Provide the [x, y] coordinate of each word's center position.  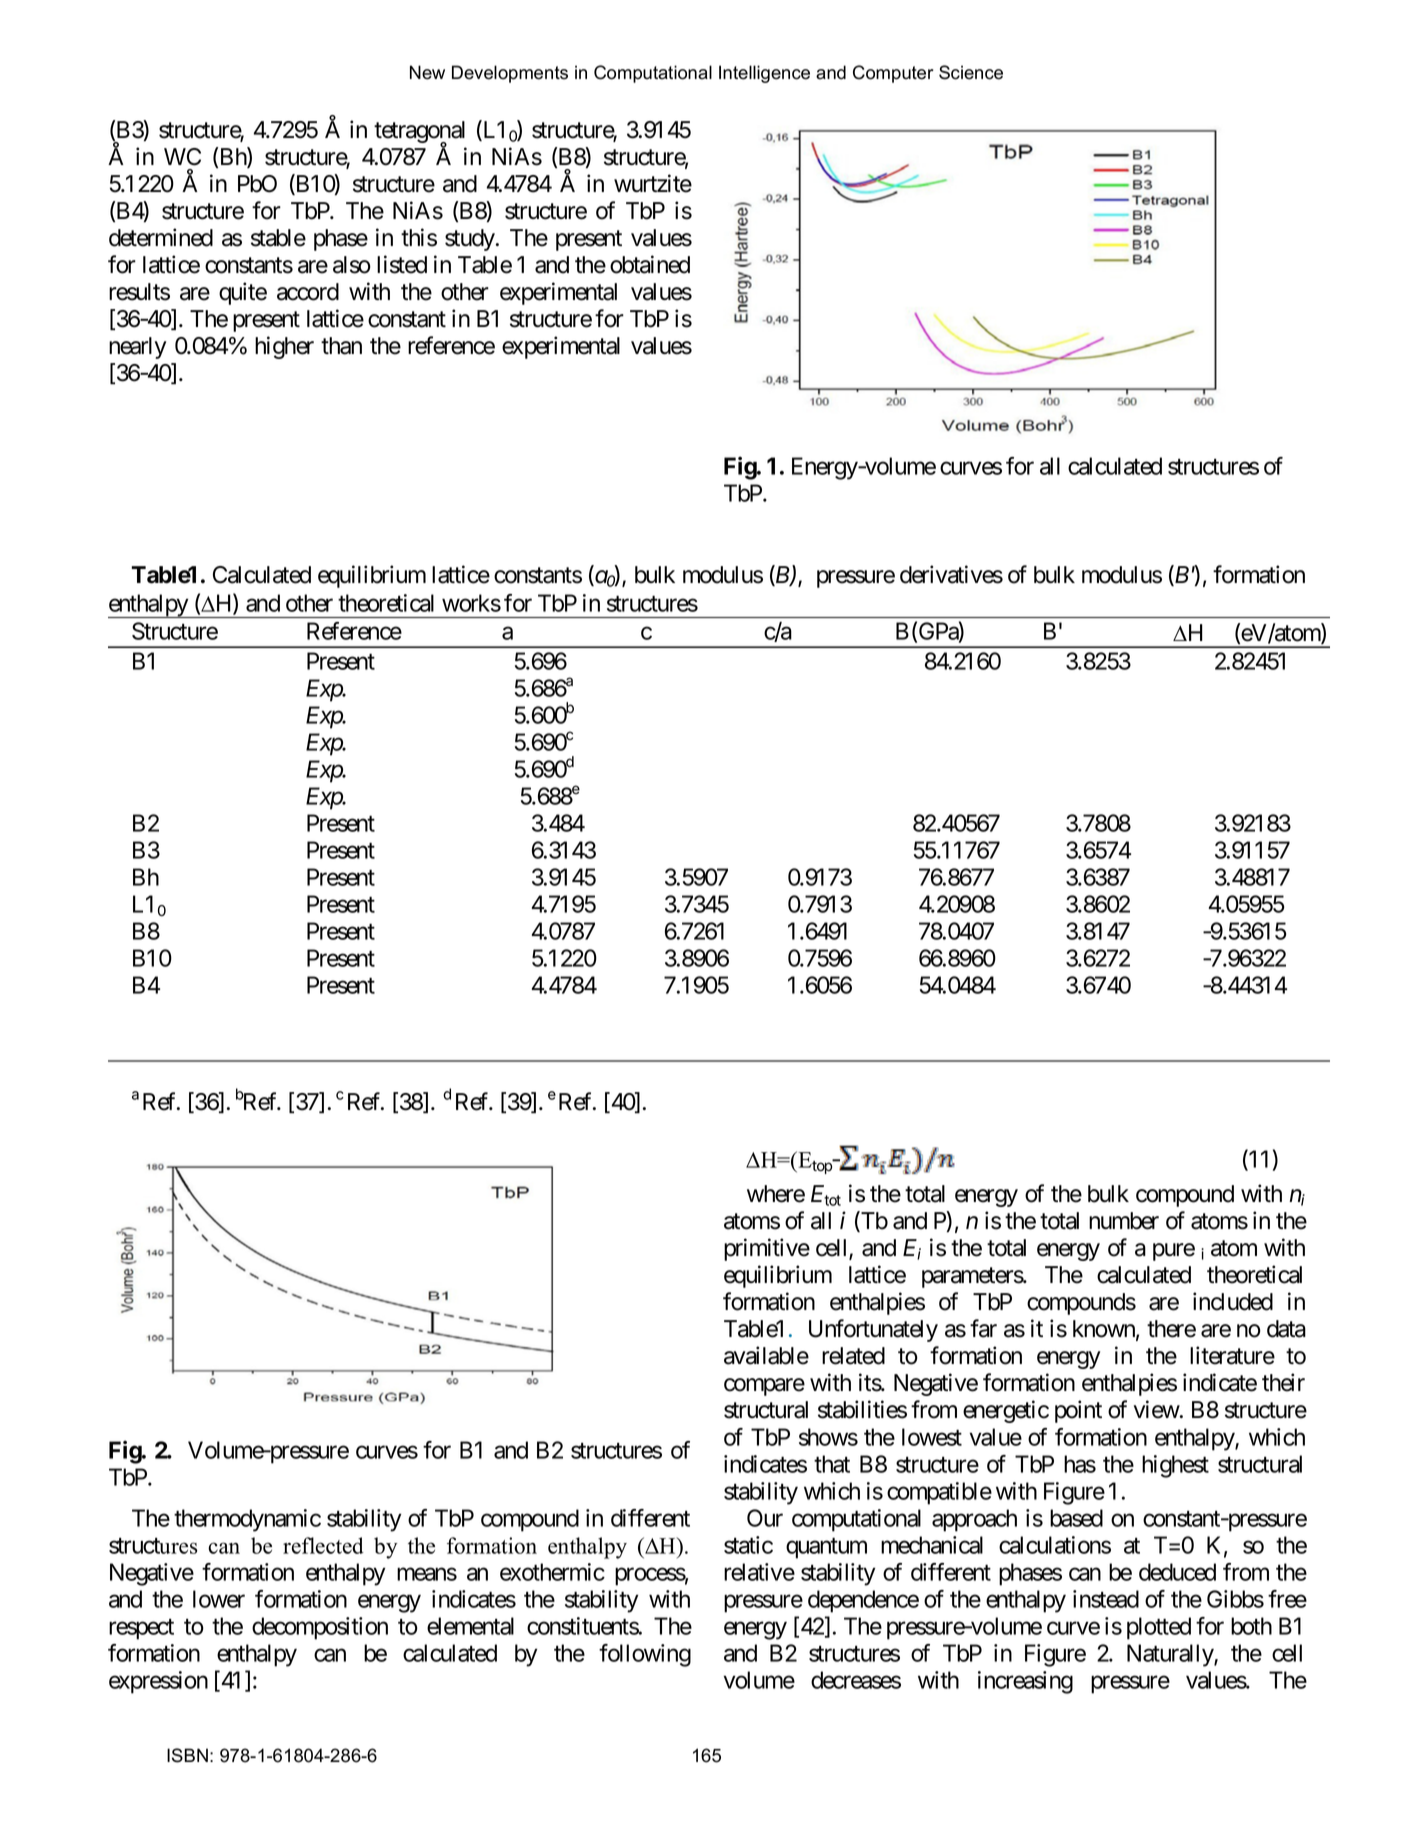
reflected [323, 1545]
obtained [650, 264]
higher [284, 347]
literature [1232, 1355]
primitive [767, 1249]
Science [971, 72]
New [427, 72]
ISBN [187, 1755]
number [1124, 1221]
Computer [893, 74]
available [766, 1355]
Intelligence [764, 74]
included [1233, 1301]
